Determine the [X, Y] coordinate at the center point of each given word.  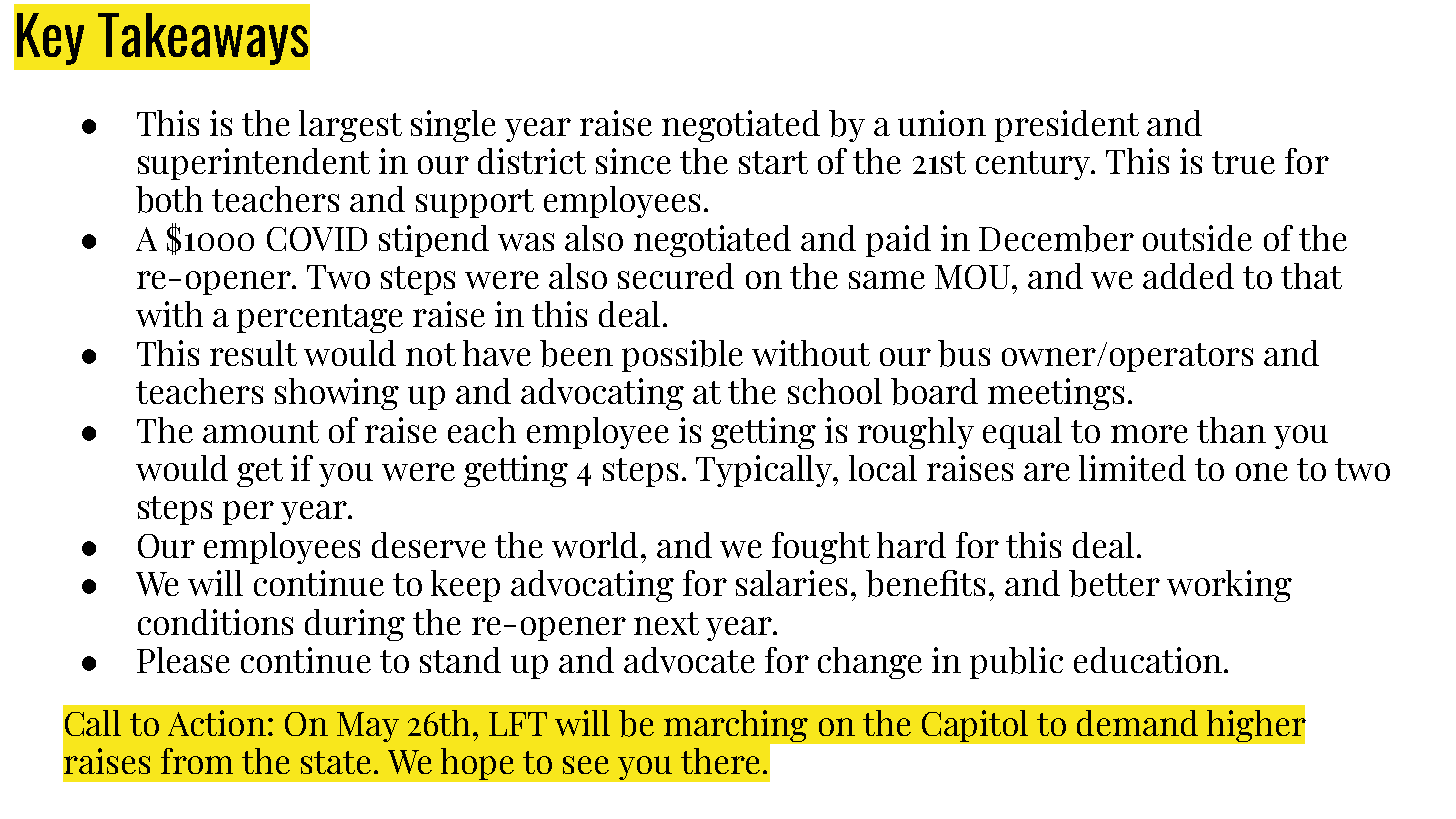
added [1188, 276]
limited [1132, 468]
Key [50, 39]
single [453, 126]
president [1067, 126]
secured [676, 276]
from [197, 761]
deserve [429, 545]
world [597, 545]
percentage [320, 318]
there [720, 761]
